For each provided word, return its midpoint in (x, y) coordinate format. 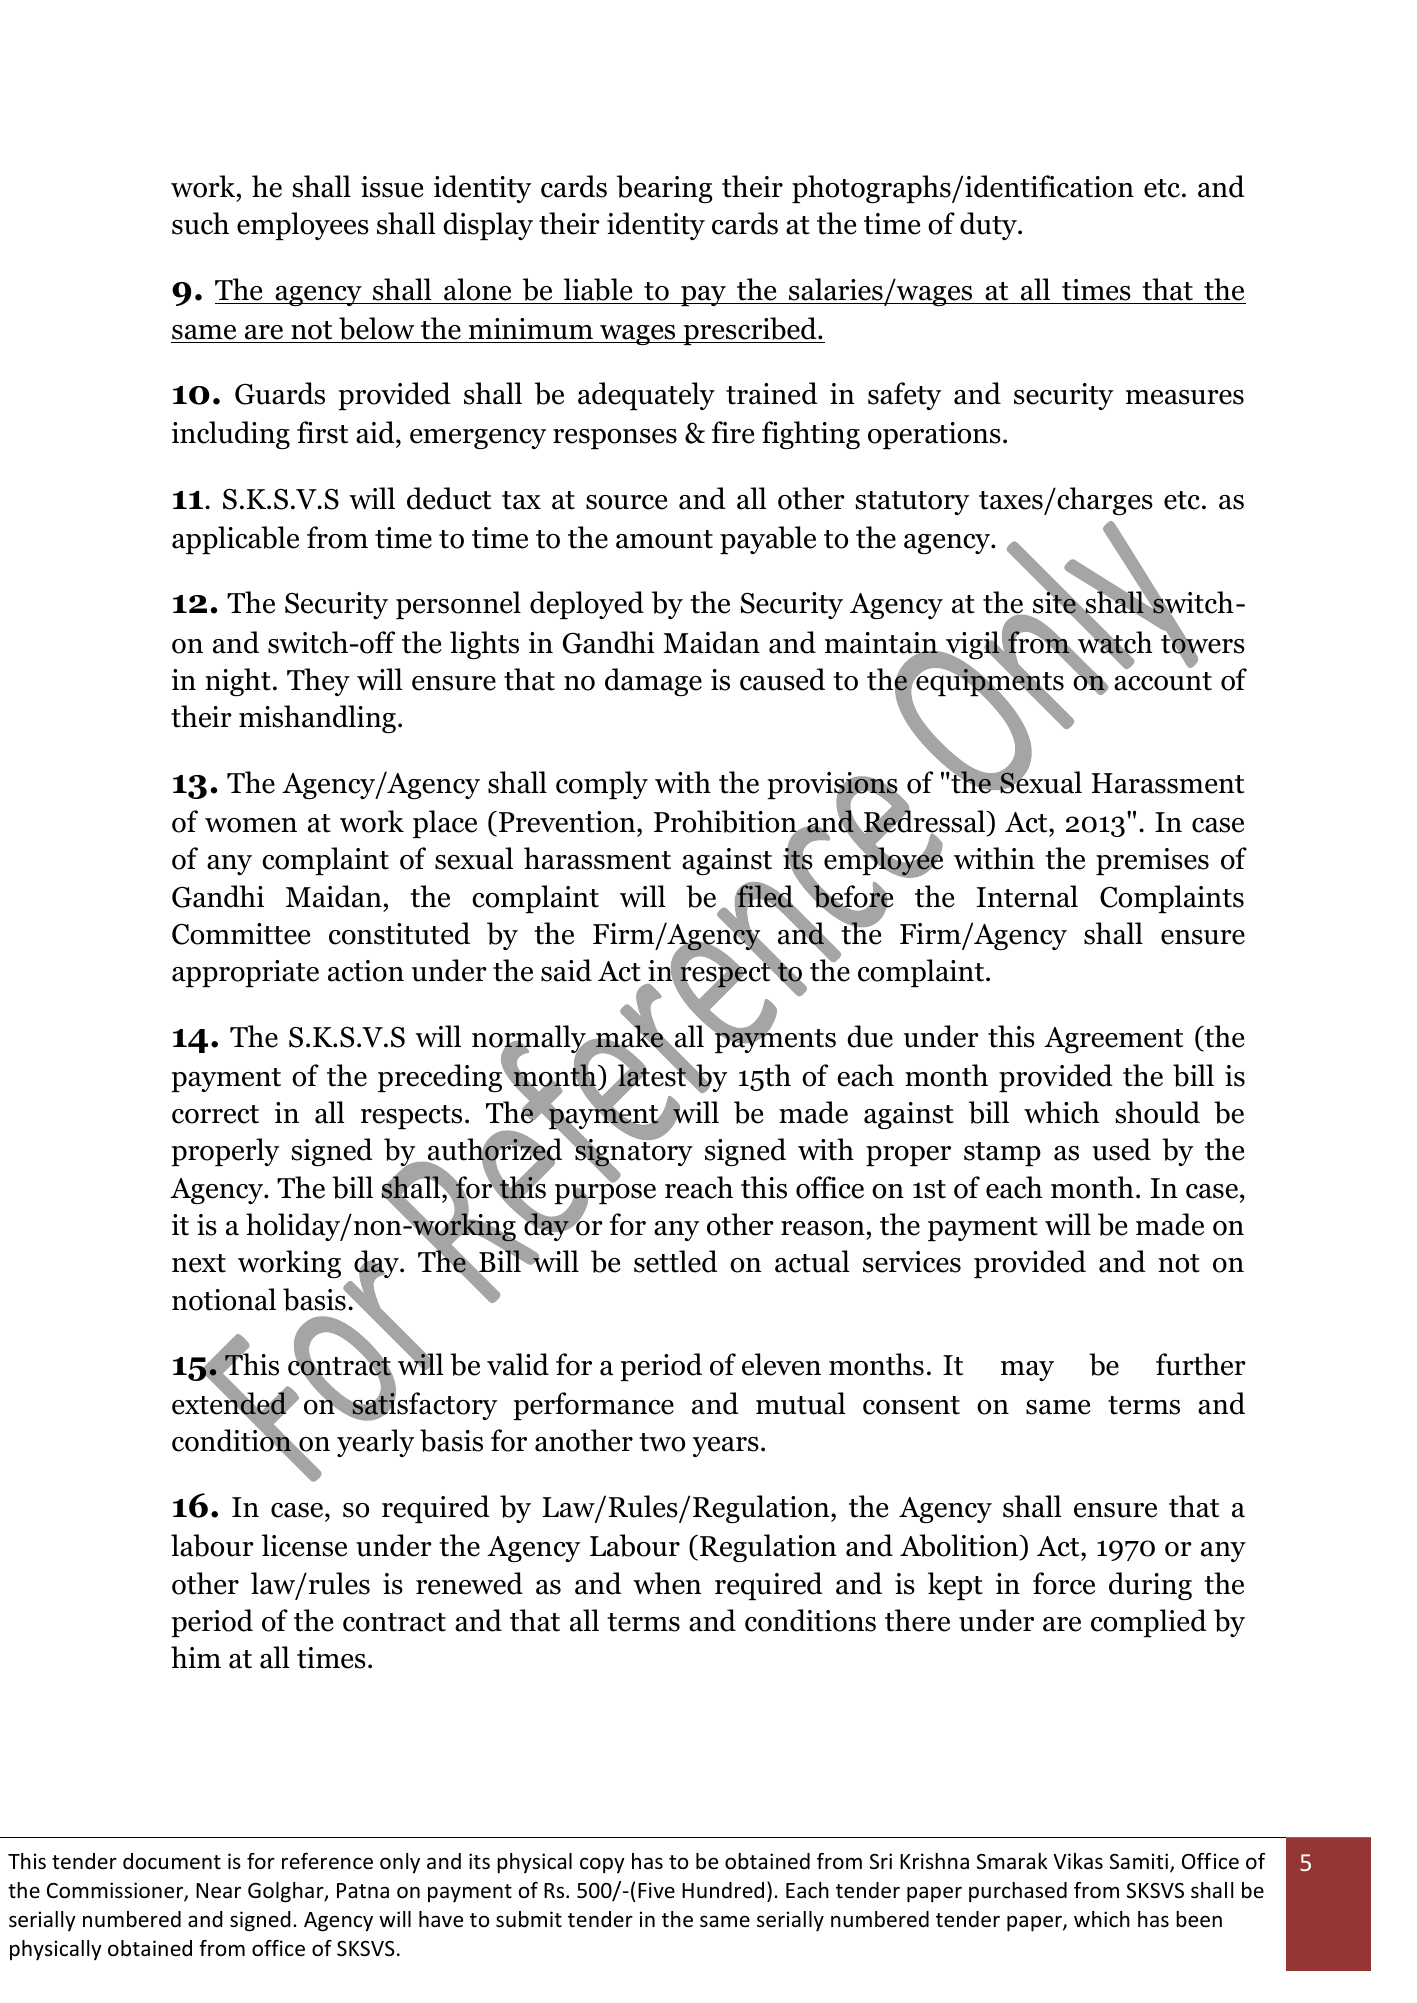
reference (327, 1861)
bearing (665, 189)
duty (989, 226)
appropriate (245, 973)
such (200, 223)
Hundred (723, 1890)
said (566, 970)
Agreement (1113, 1040)
